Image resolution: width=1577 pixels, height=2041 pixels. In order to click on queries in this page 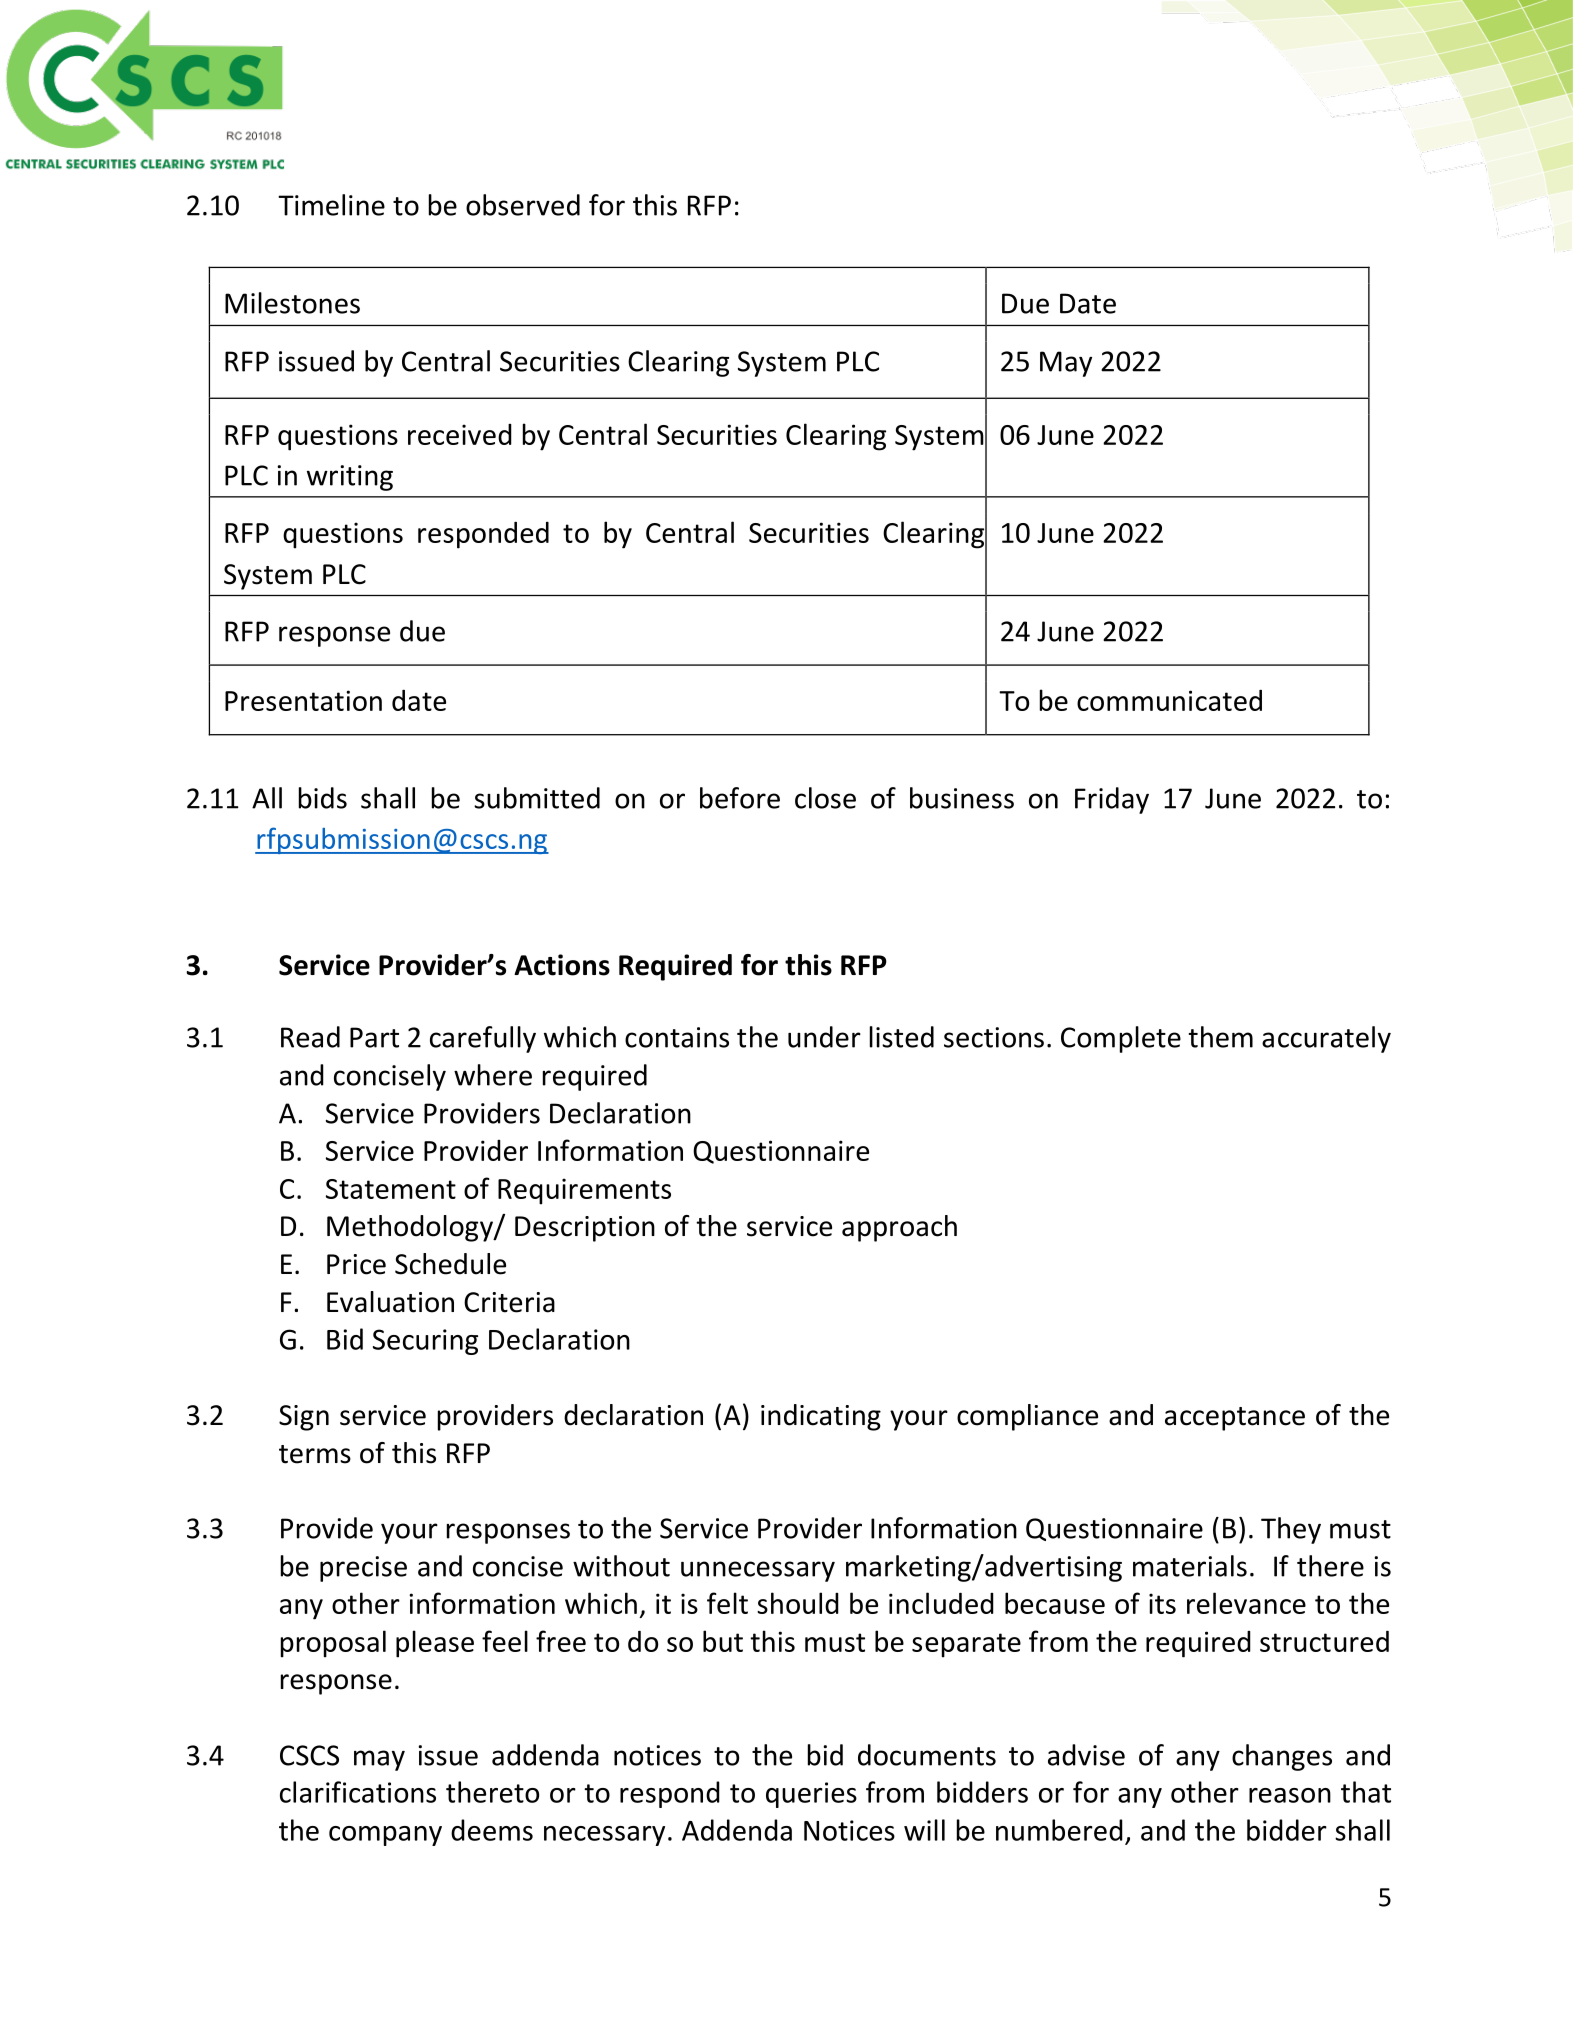, I will do `click(811, 1795)`.
